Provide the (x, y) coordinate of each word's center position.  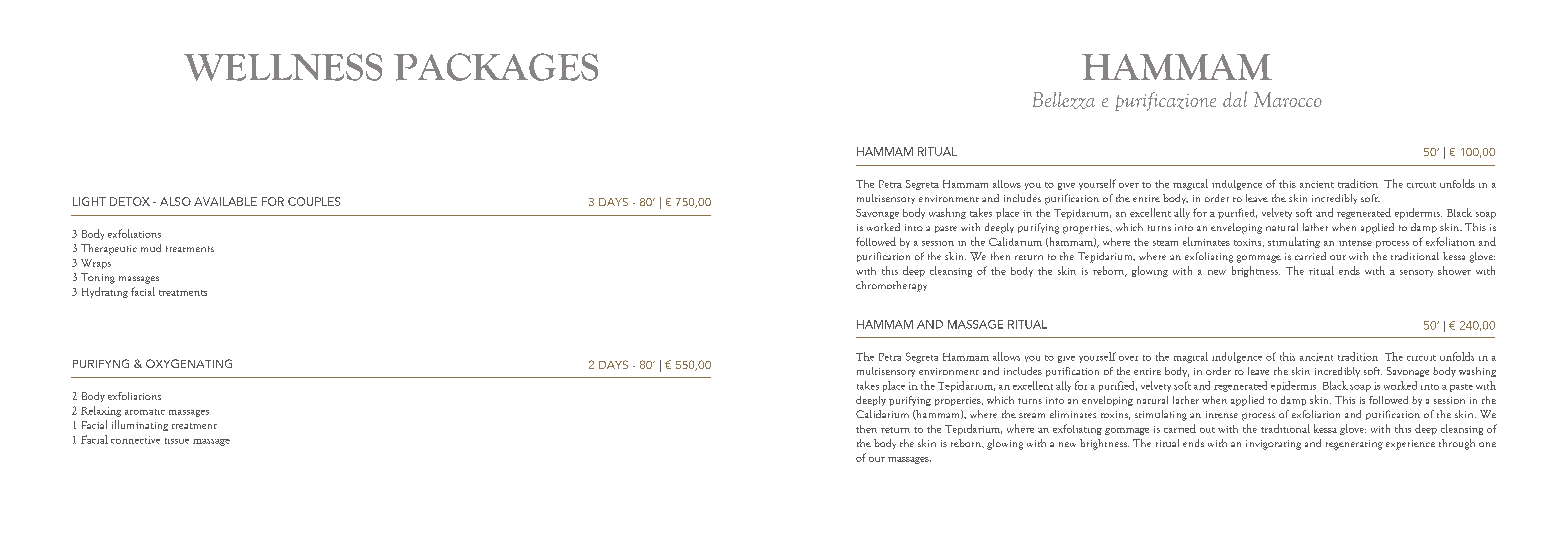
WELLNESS (283, 67)
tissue (177, 441)
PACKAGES (496, 67)
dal (1235, 99)
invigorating (1273, 445)
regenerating (1354, 445)
